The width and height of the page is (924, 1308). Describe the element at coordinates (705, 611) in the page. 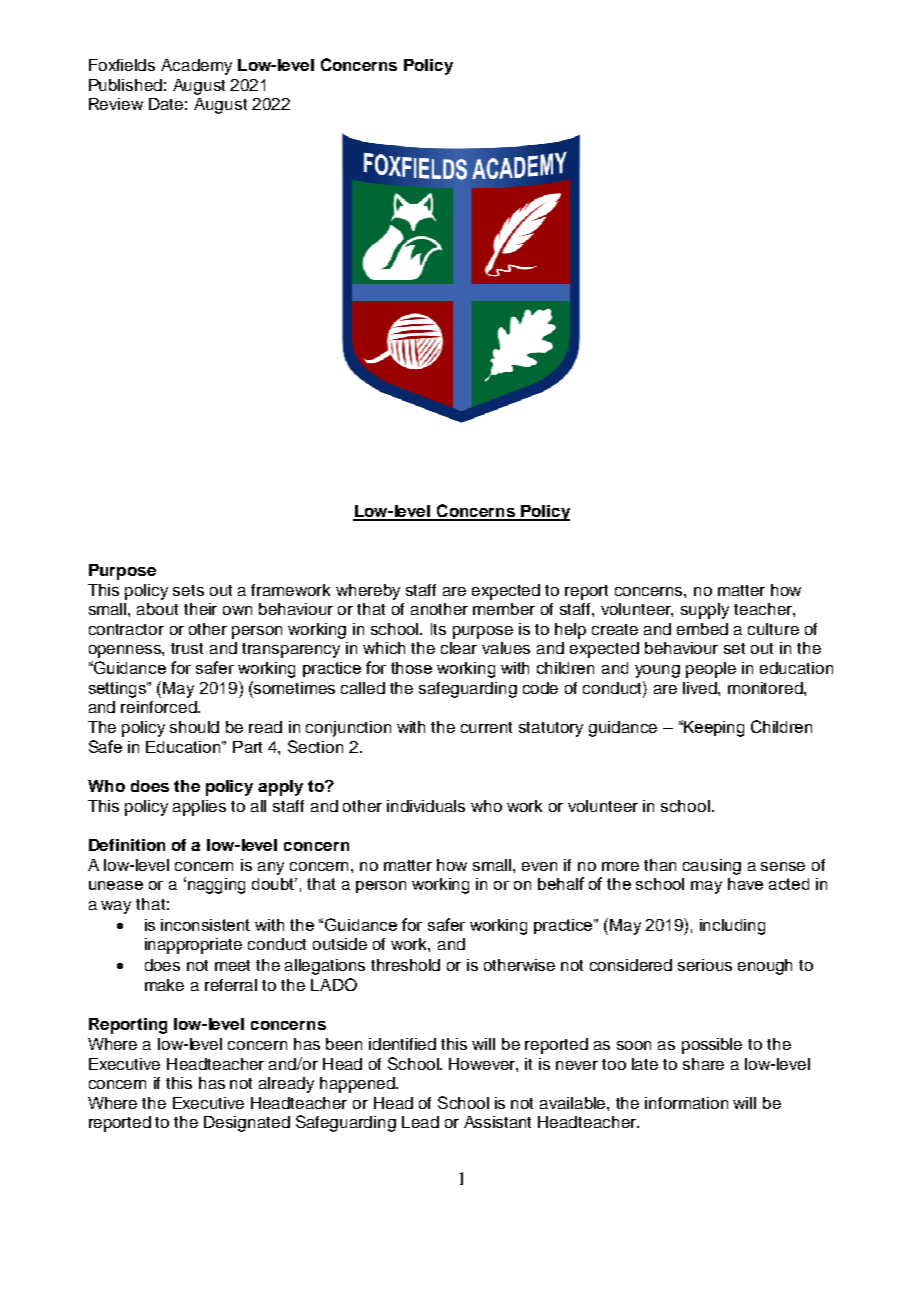

I see `supply` at that location.
